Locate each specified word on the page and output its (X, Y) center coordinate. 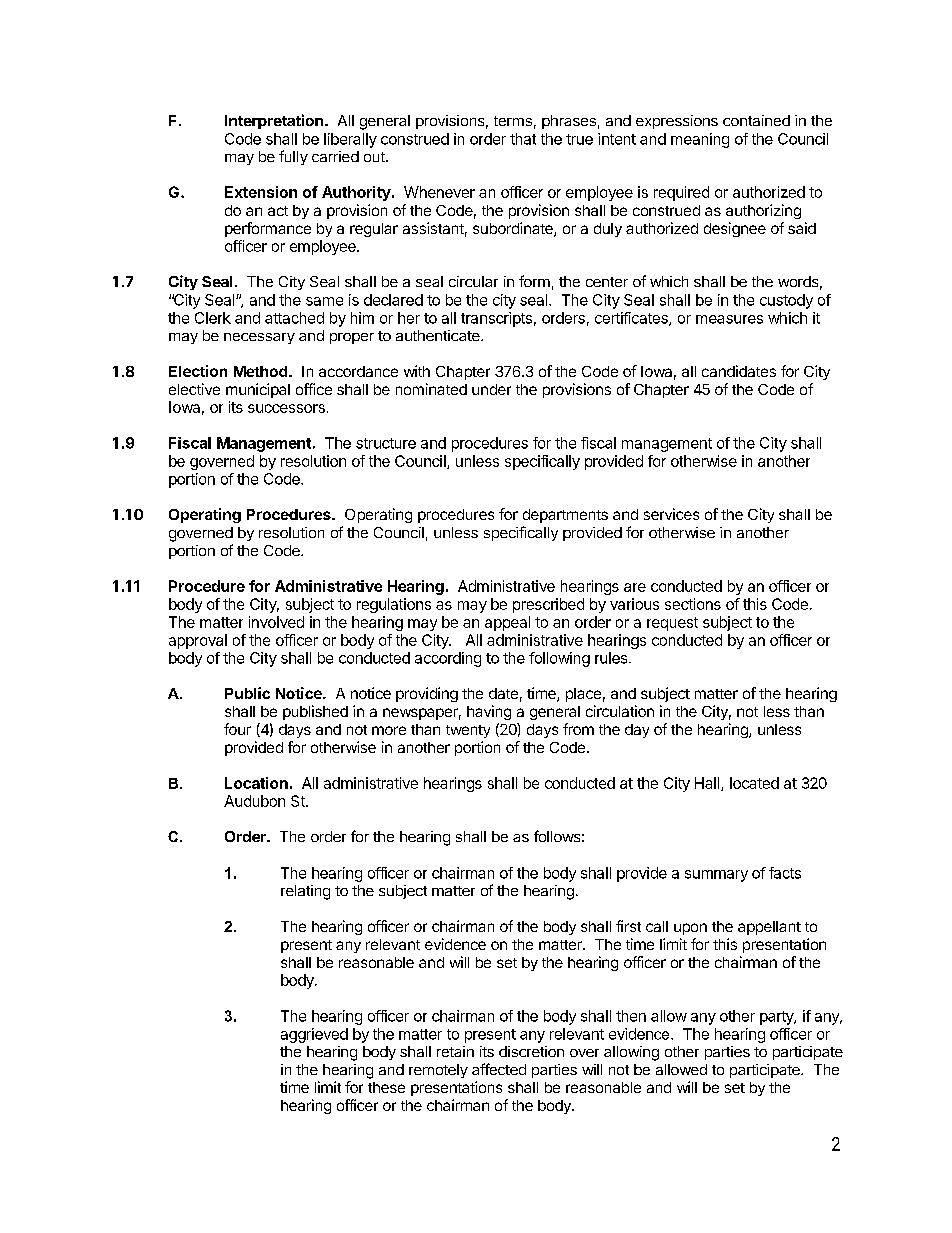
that (523, 139)
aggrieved (314, 1035)
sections (693, 604)
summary (716, 876)
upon (690, 929)
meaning (700, 140)
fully (293, 157)
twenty (468, 731)
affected (499, 1069)
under (491, 389)
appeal (507, 623)
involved (276, 622)
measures (729, 319)
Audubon (254, 801)
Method (262, 371)
